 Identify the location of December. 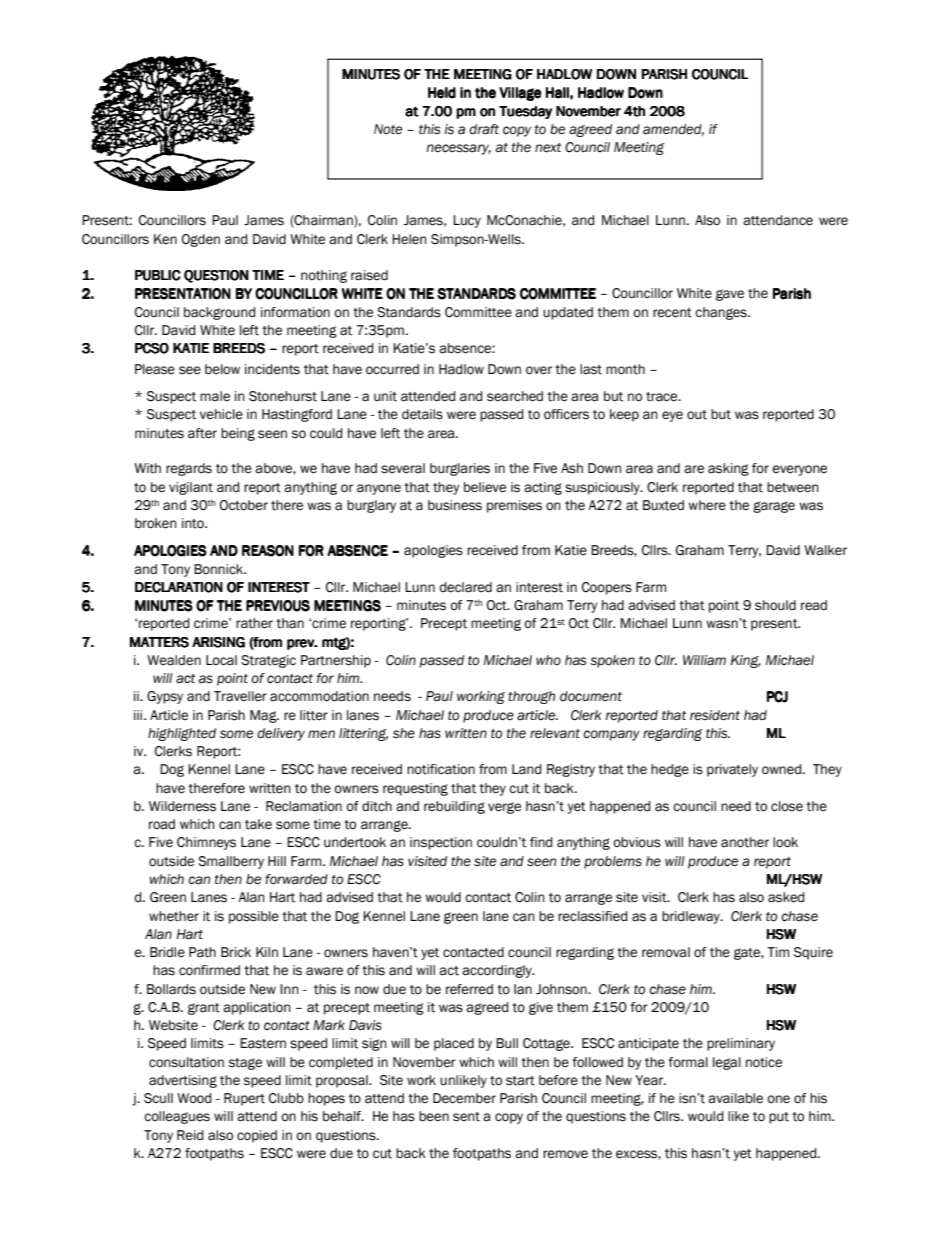
(464, 1098).
